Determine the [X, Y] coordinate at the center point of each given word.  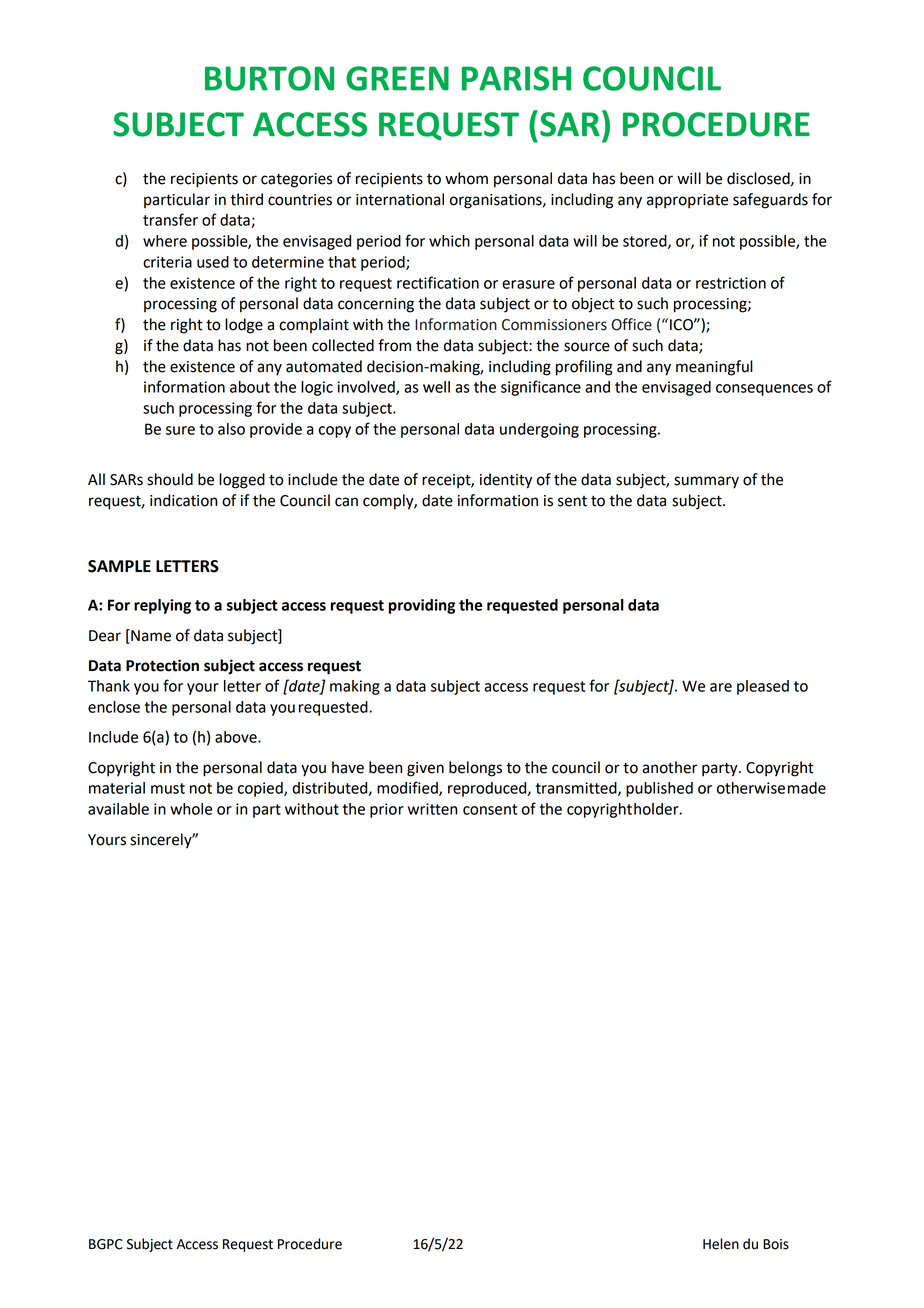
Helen [721, 1244]
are [721, 687]
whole [191, 809]
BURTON [269, 78]
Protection [162, 665]
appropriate [687, 201]
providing [422, 606]
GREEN [397, 78]
